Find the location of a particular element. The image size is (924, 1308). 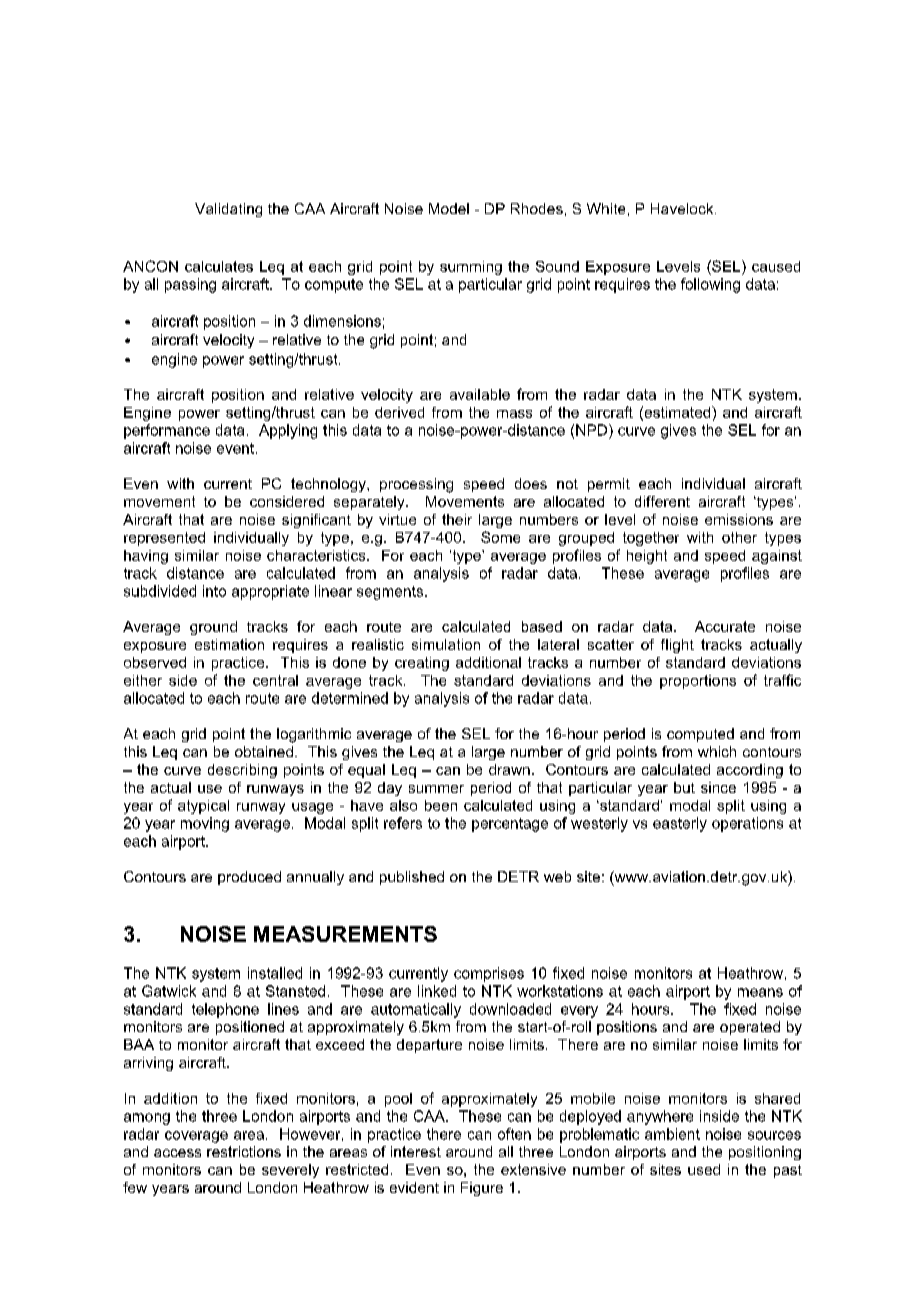

proportions is located at coordinates (698, 682).
